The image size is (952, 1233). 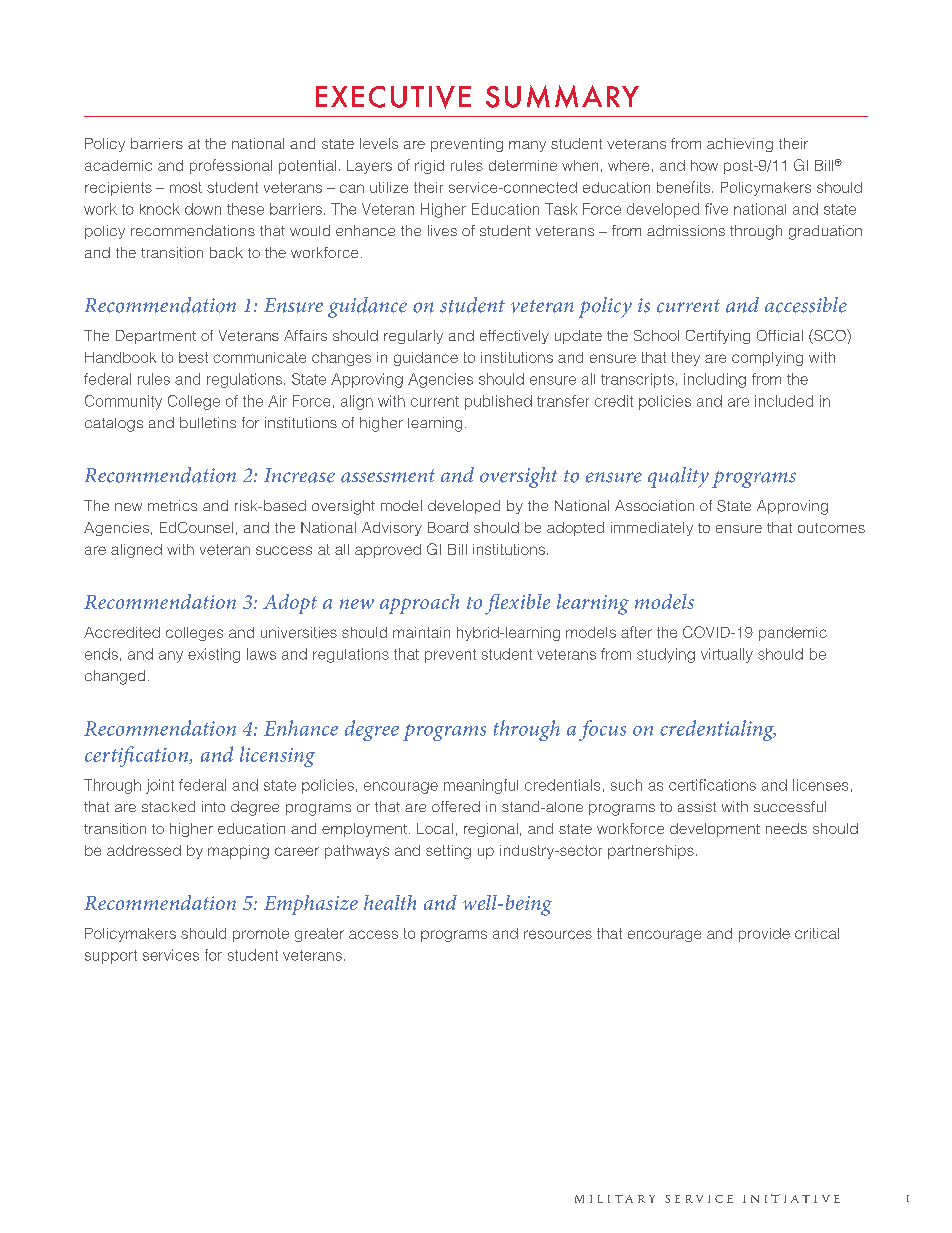 I want to click on published, so click(x=498, y=402).
